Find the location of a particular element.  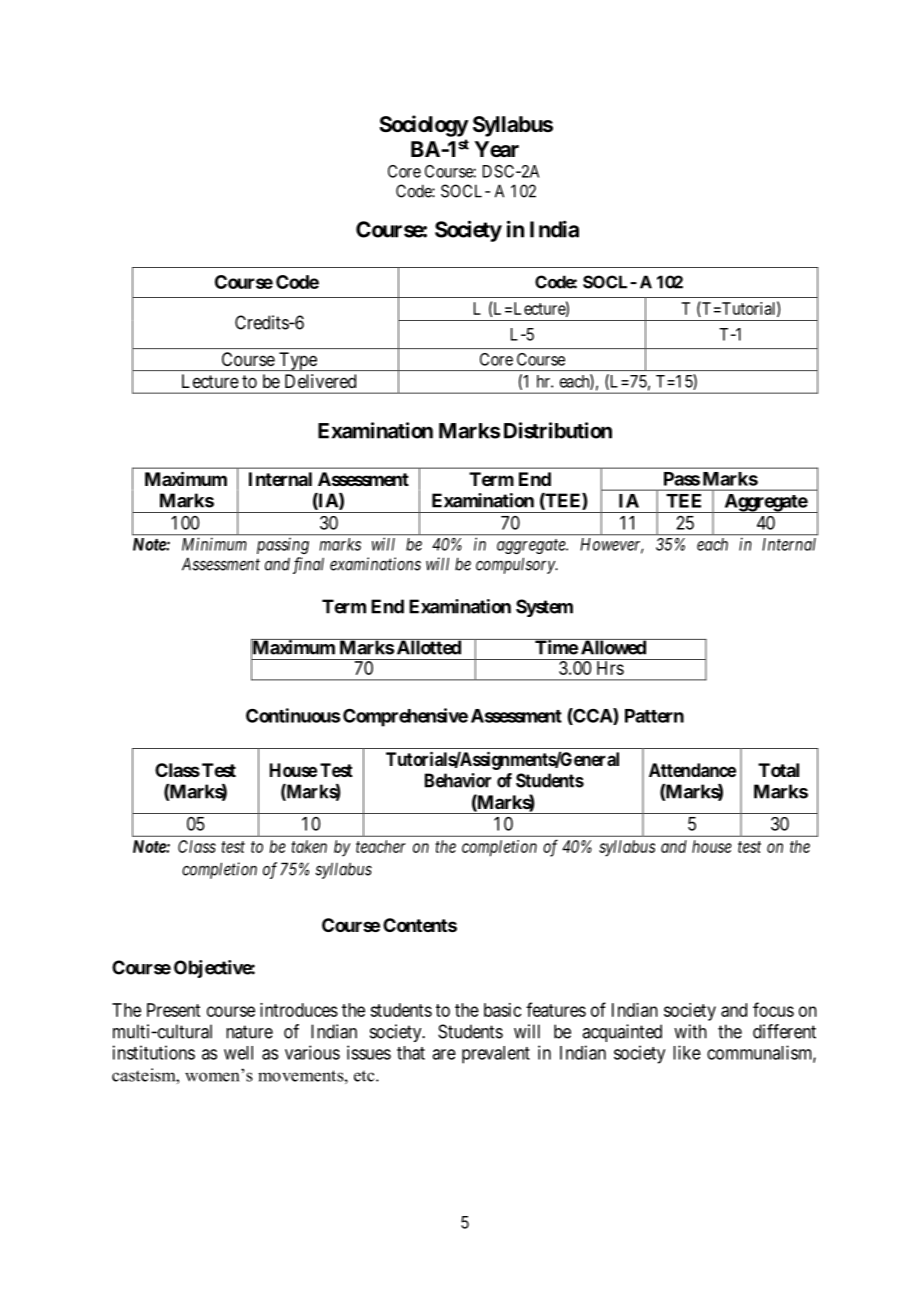

taken is located at coordinates (309, 846).
